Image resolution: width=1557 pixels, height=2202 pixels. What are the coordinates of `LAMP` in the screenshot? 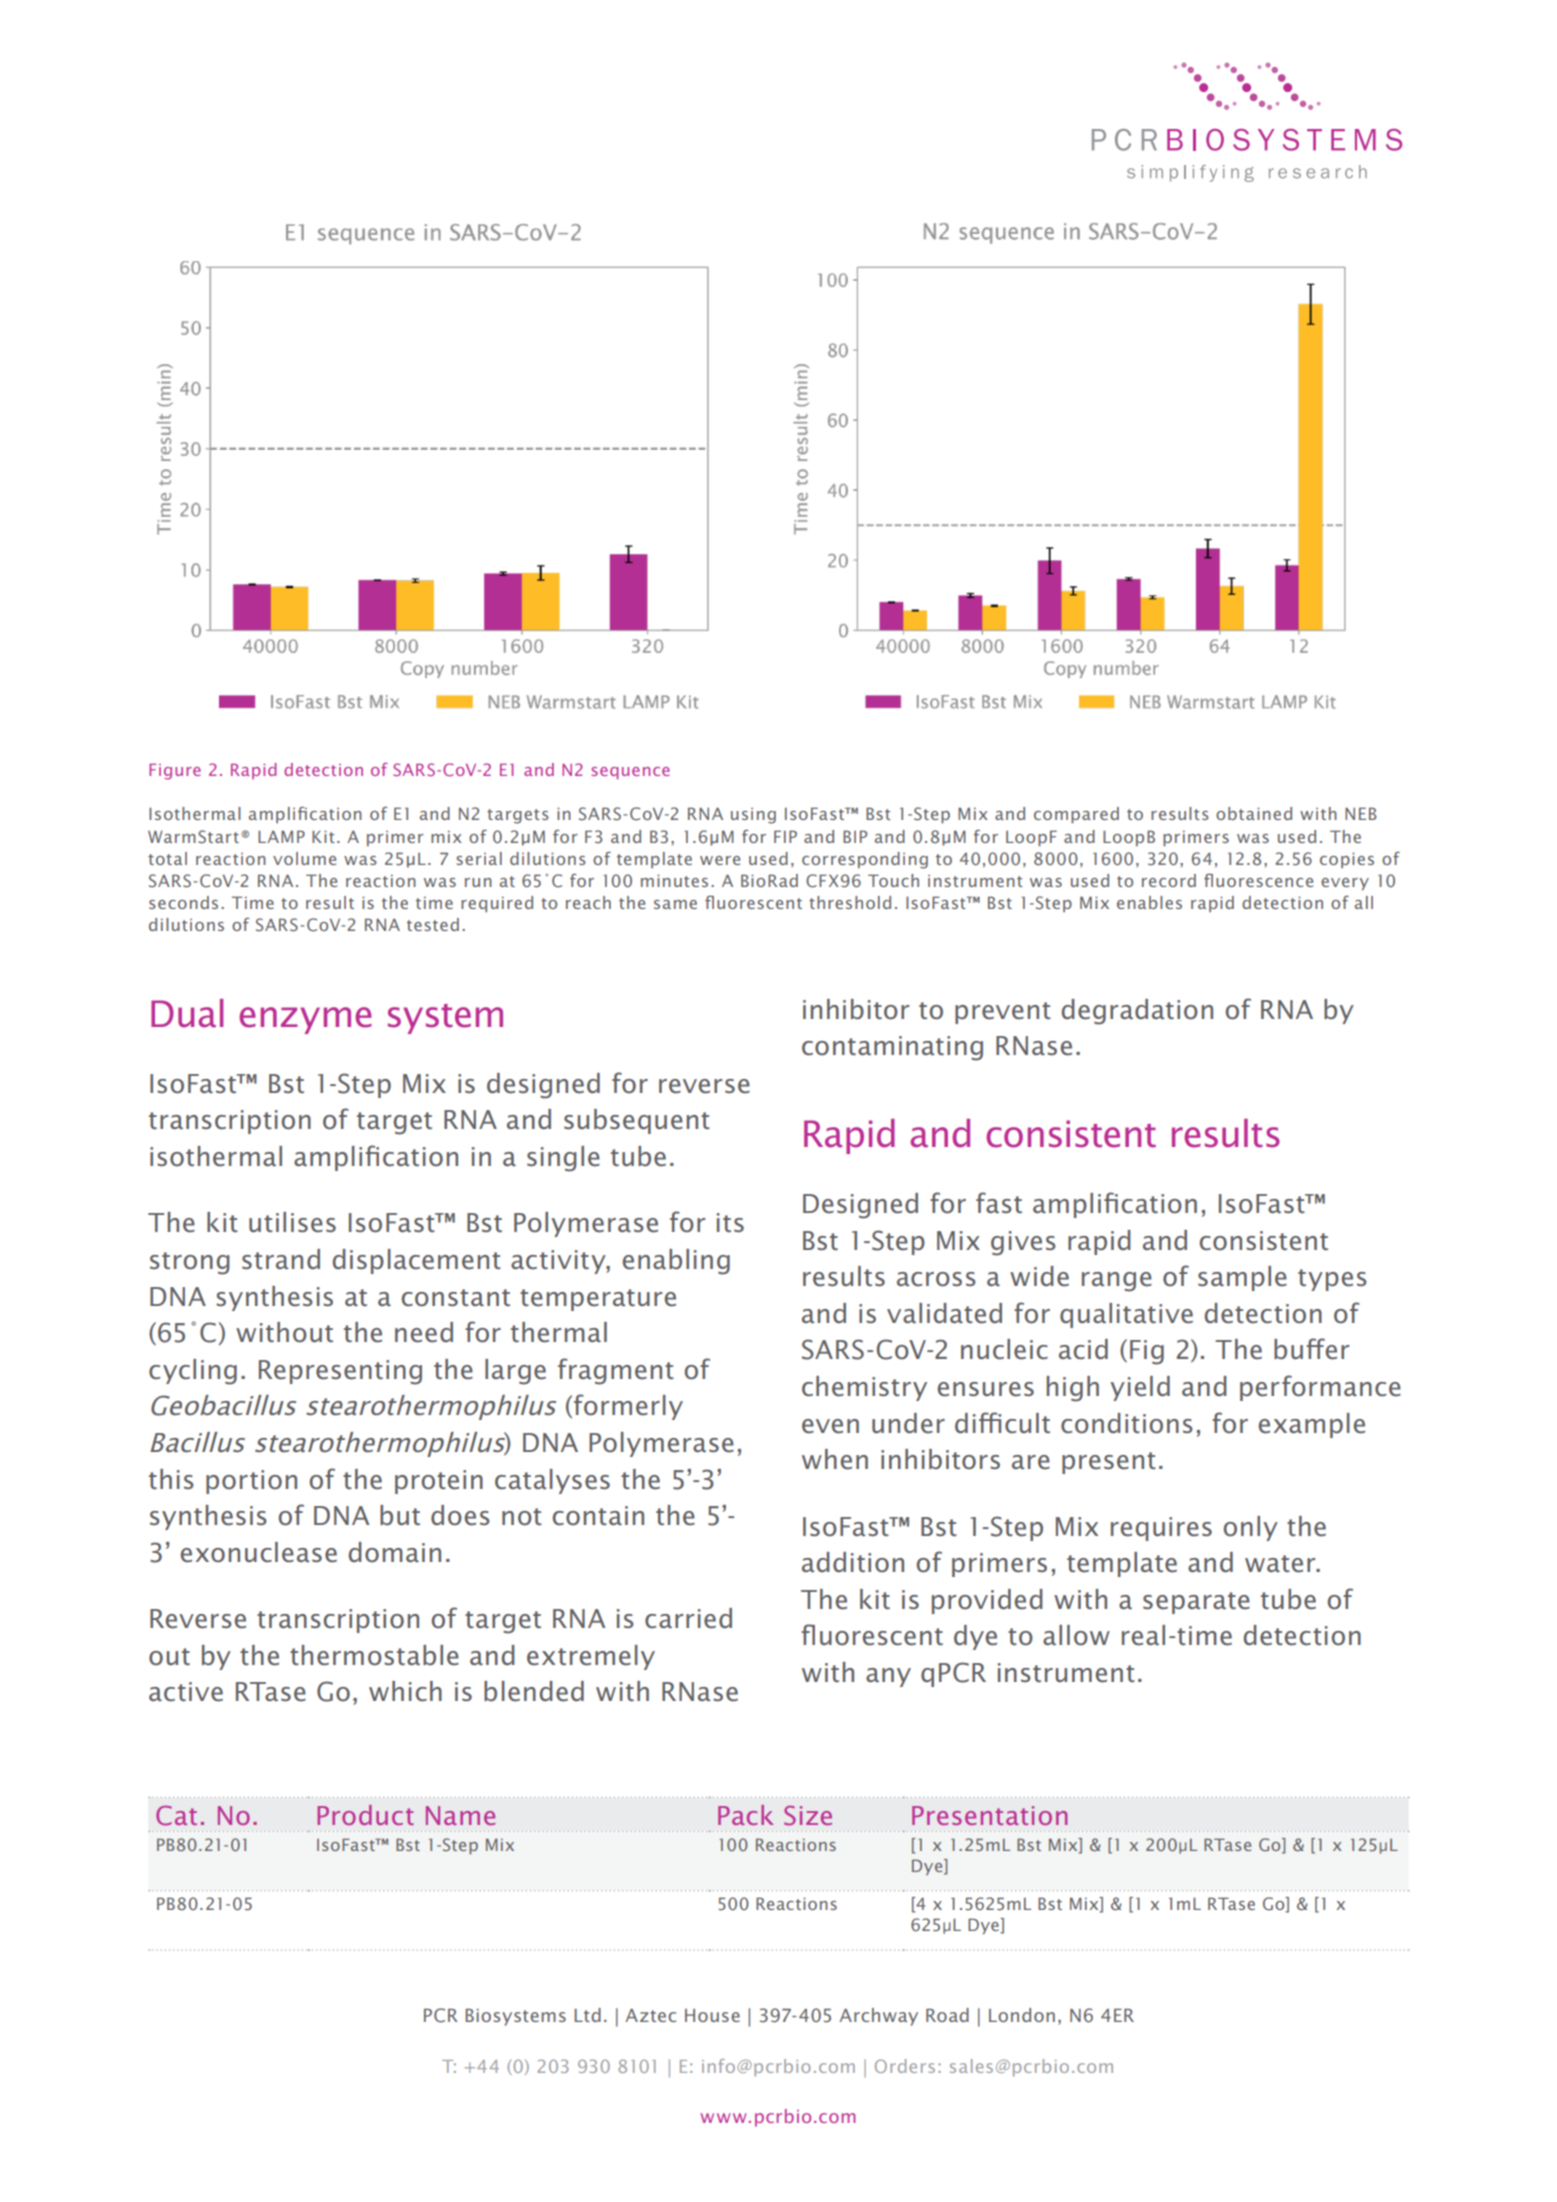 It's located at (281, 836).
